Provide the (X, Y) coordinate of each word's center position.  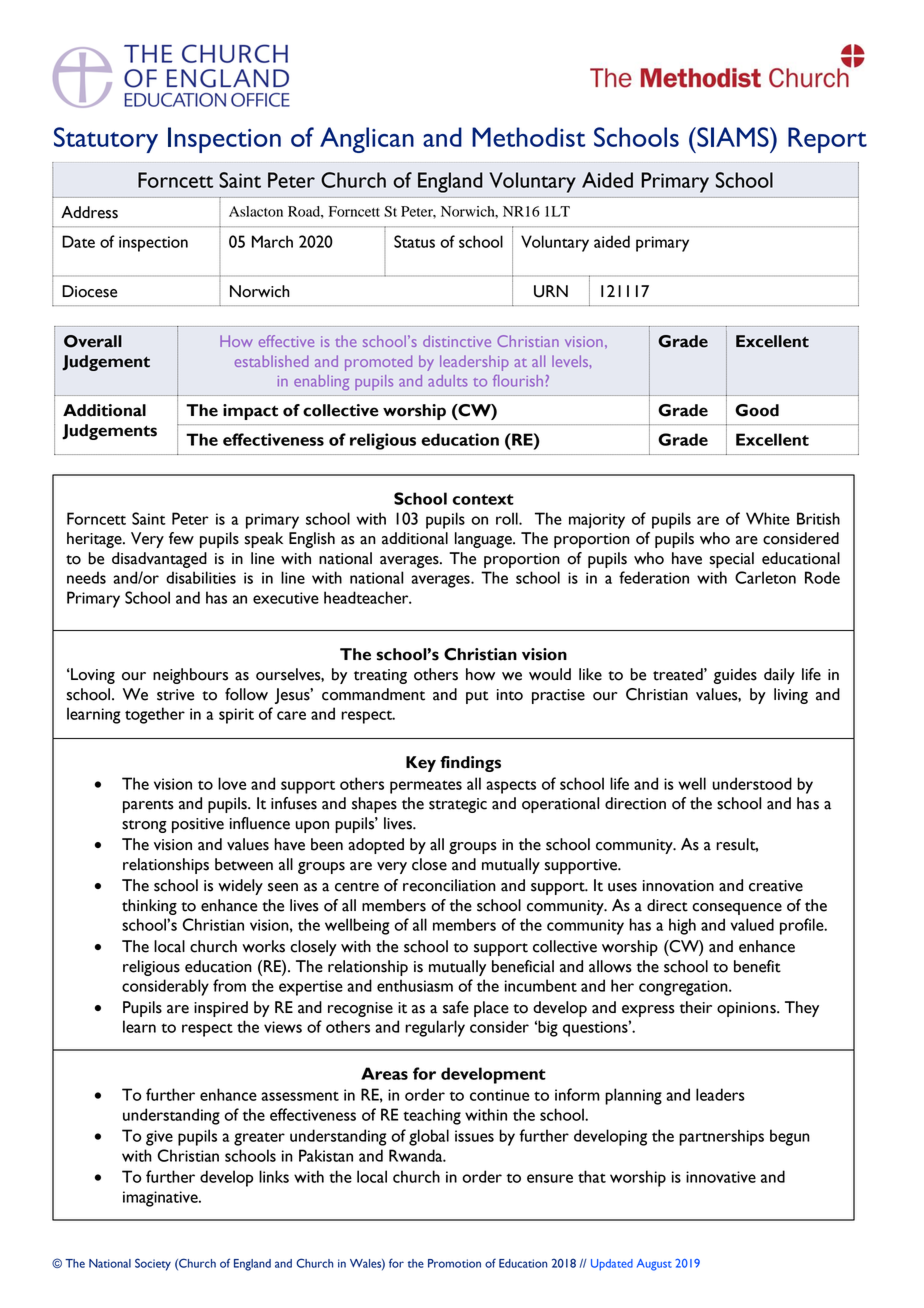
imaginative (161, 1199)
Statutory (106, 140)
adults (448, 381)
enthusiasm (415, 985)
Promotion (454, 1263)
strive (175, 695)
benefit (757, 966)
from (229, 985)
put (477, 697)
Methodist (528, 137)
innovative (721, 1177)
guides (735, 676)
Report (827, 140)
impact (250, 412)
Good (757, 410)
